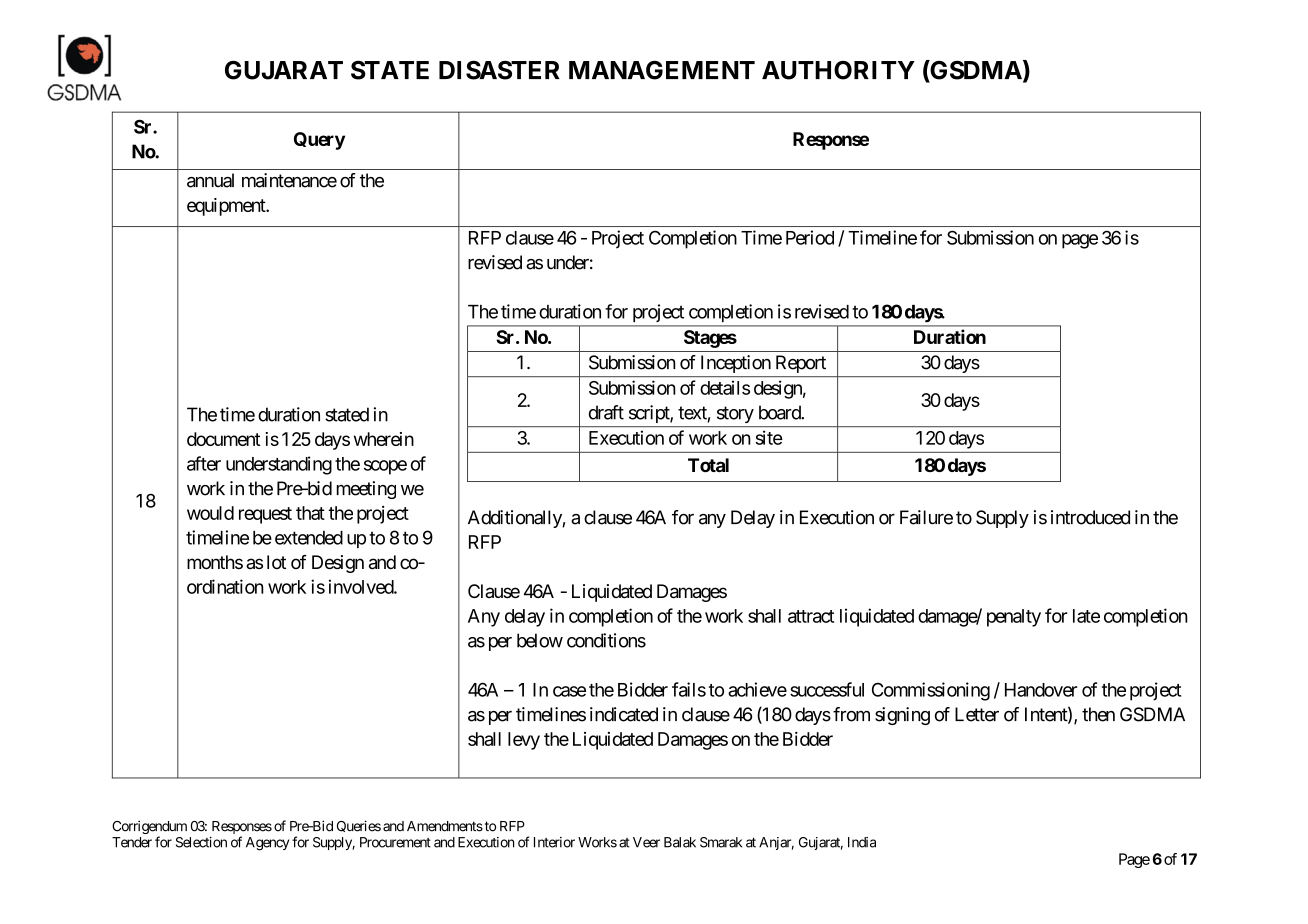  I want to click on introduced, so click(1090, 517).
